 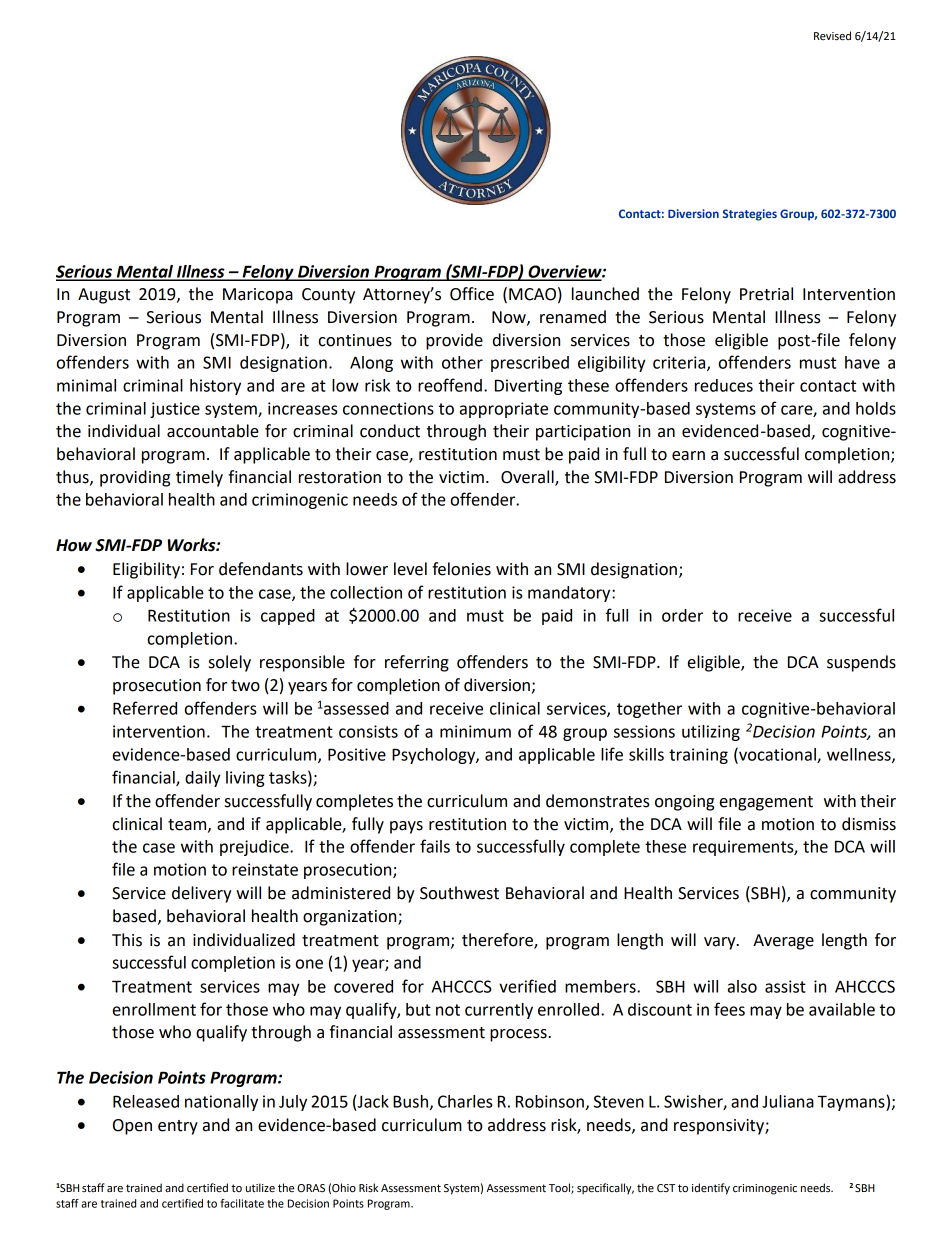 I want to click on Office, so click(x=472, y=294).
